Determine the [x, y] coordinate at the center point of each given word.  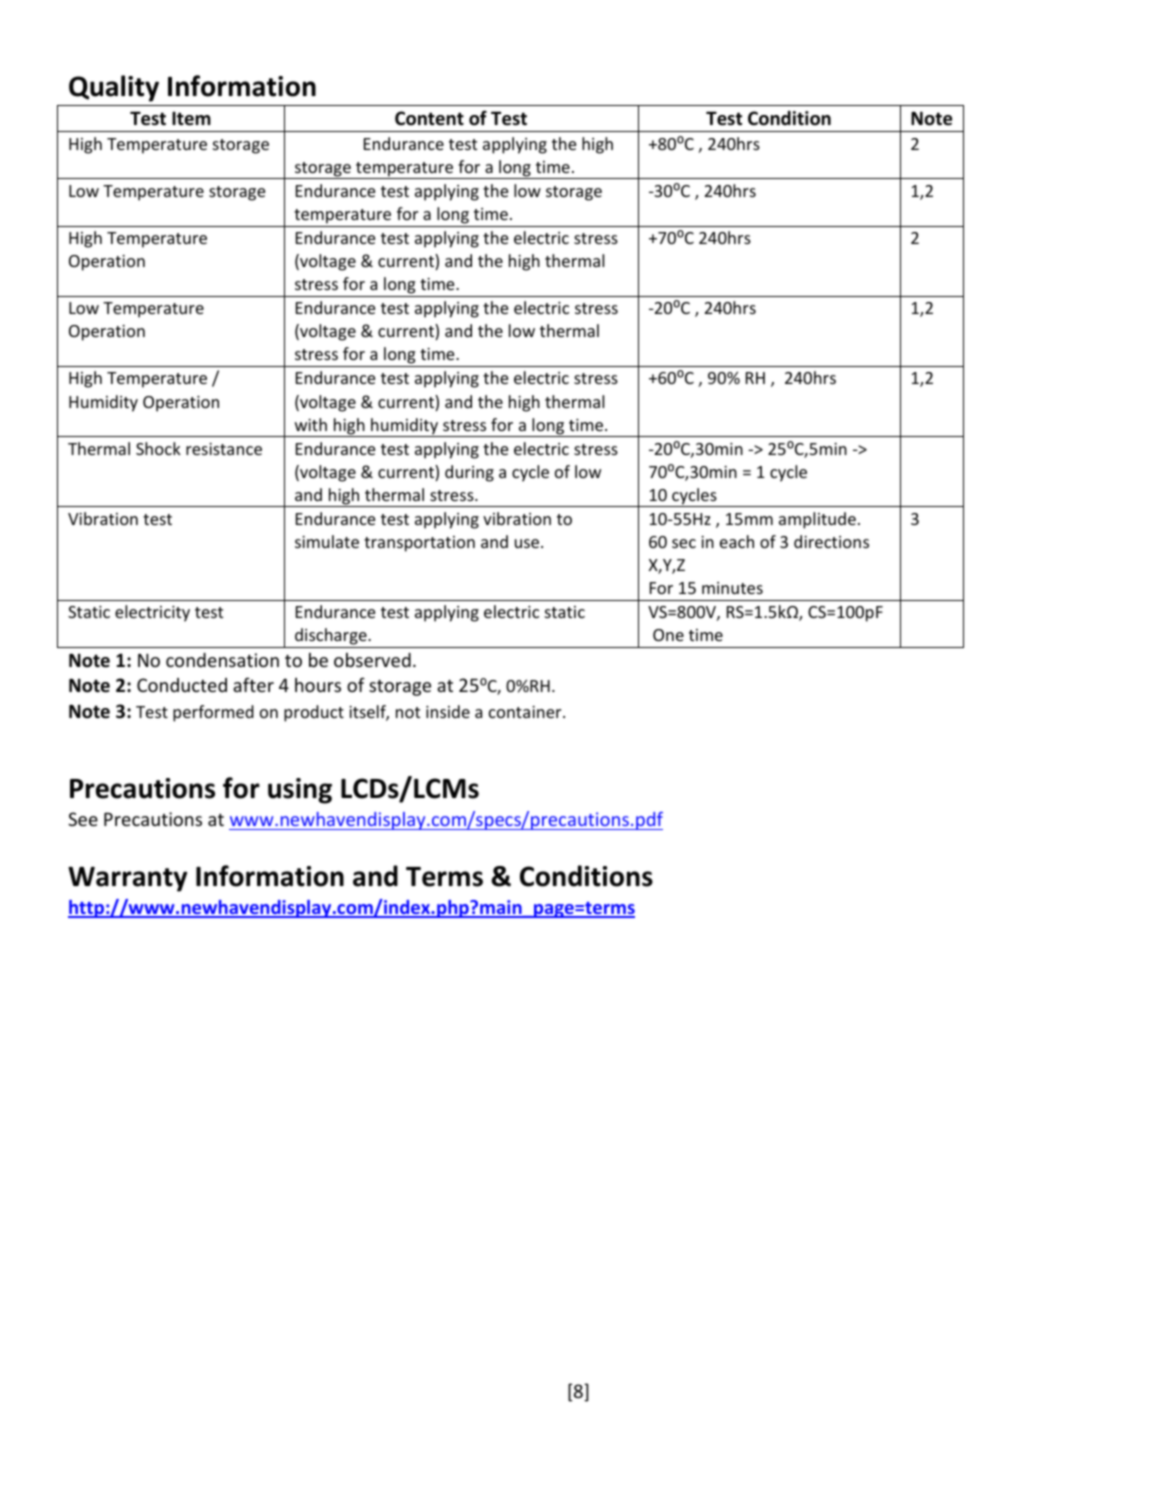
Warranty [127, 879]
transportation [419, 544]
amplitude [817, 520]
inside [448, 711]
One [668, 635]
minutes [732, 588]
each [737, 541]
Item [191, 118]
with [311, 424]
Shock [158, 448]
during [469, 473]
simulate [327, 541]
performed [213, 713]
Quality [114, 88]
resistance [224, 449]
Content [429, 118]
